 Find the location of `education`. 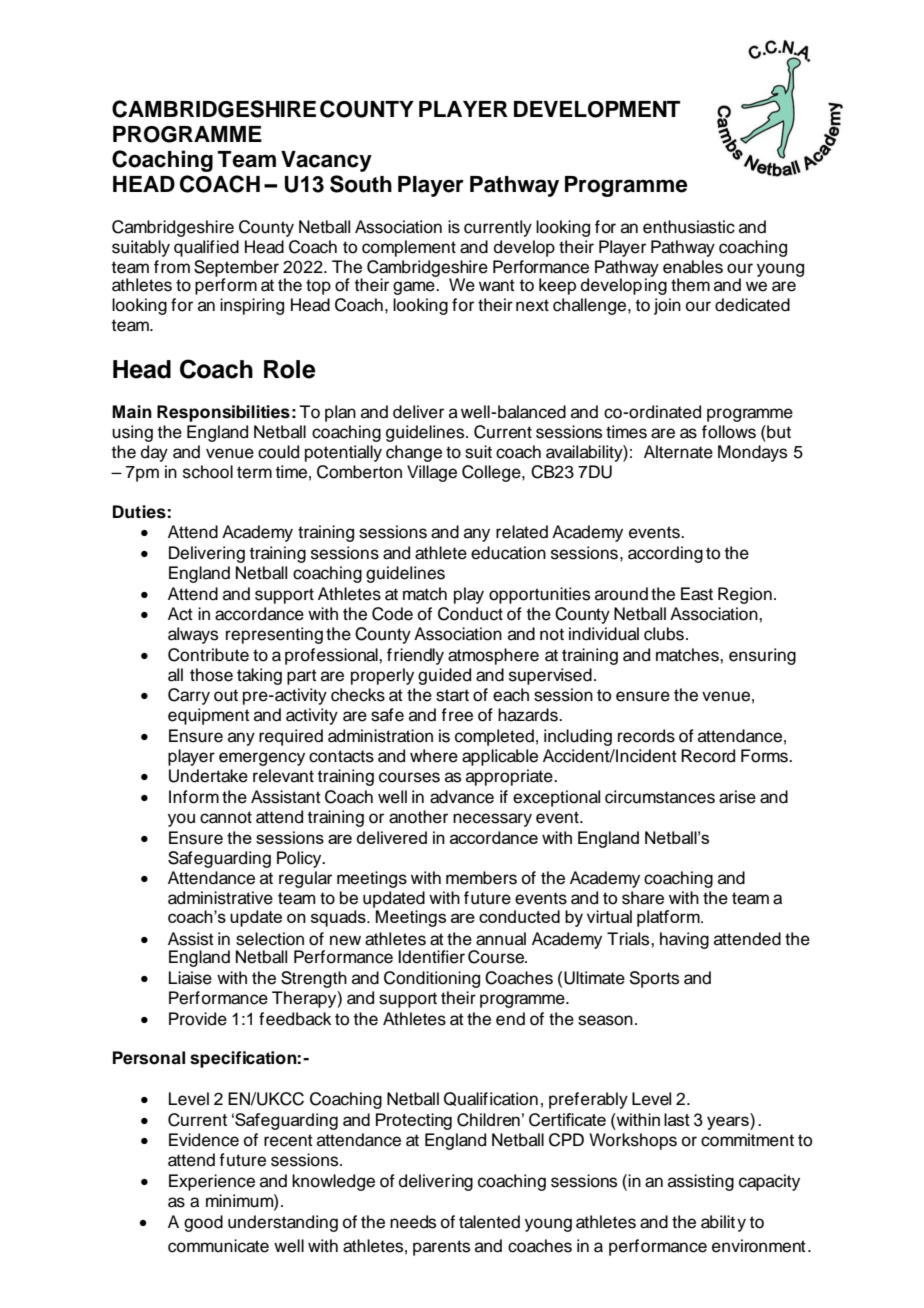

education is located at coordinates (508, 553).
